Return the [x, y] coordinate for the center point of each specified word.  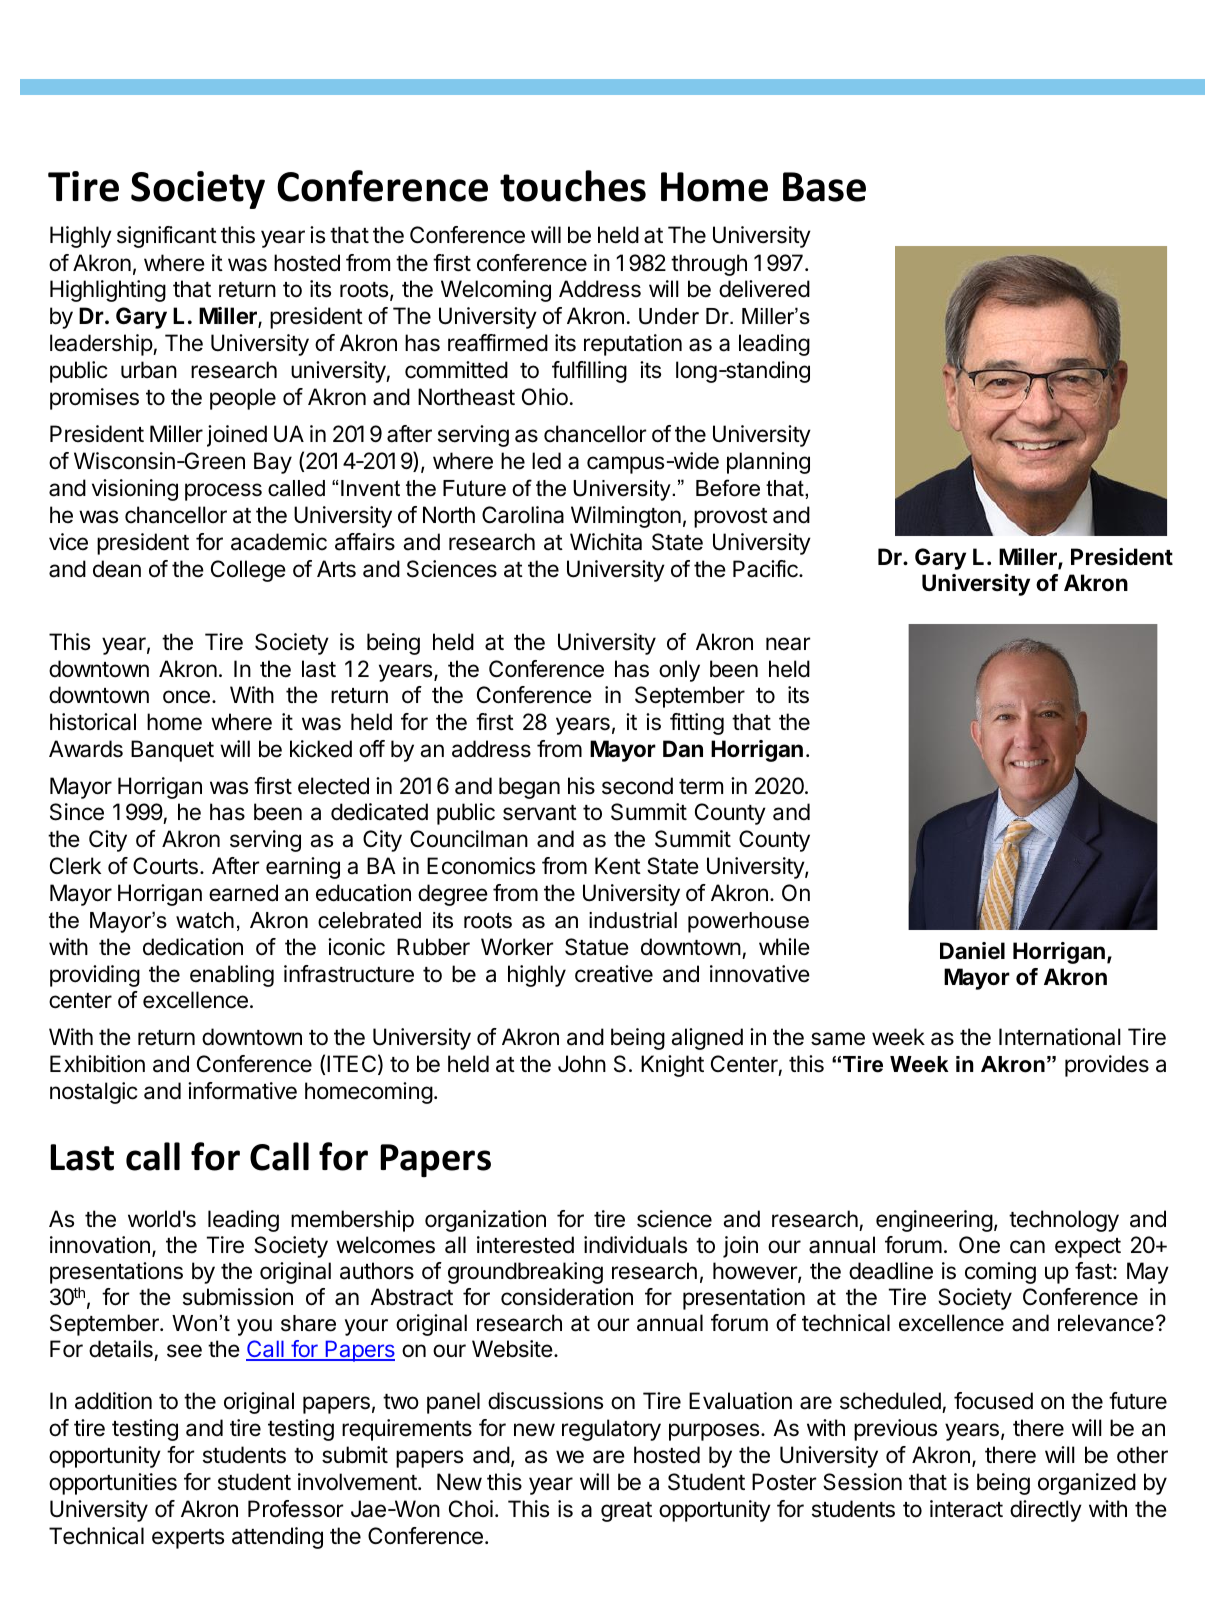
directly [1046, 1511]
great [626, 1512]
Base [824, 187]
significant [167, 237]
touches [573, 186]
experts [188, 1539]
